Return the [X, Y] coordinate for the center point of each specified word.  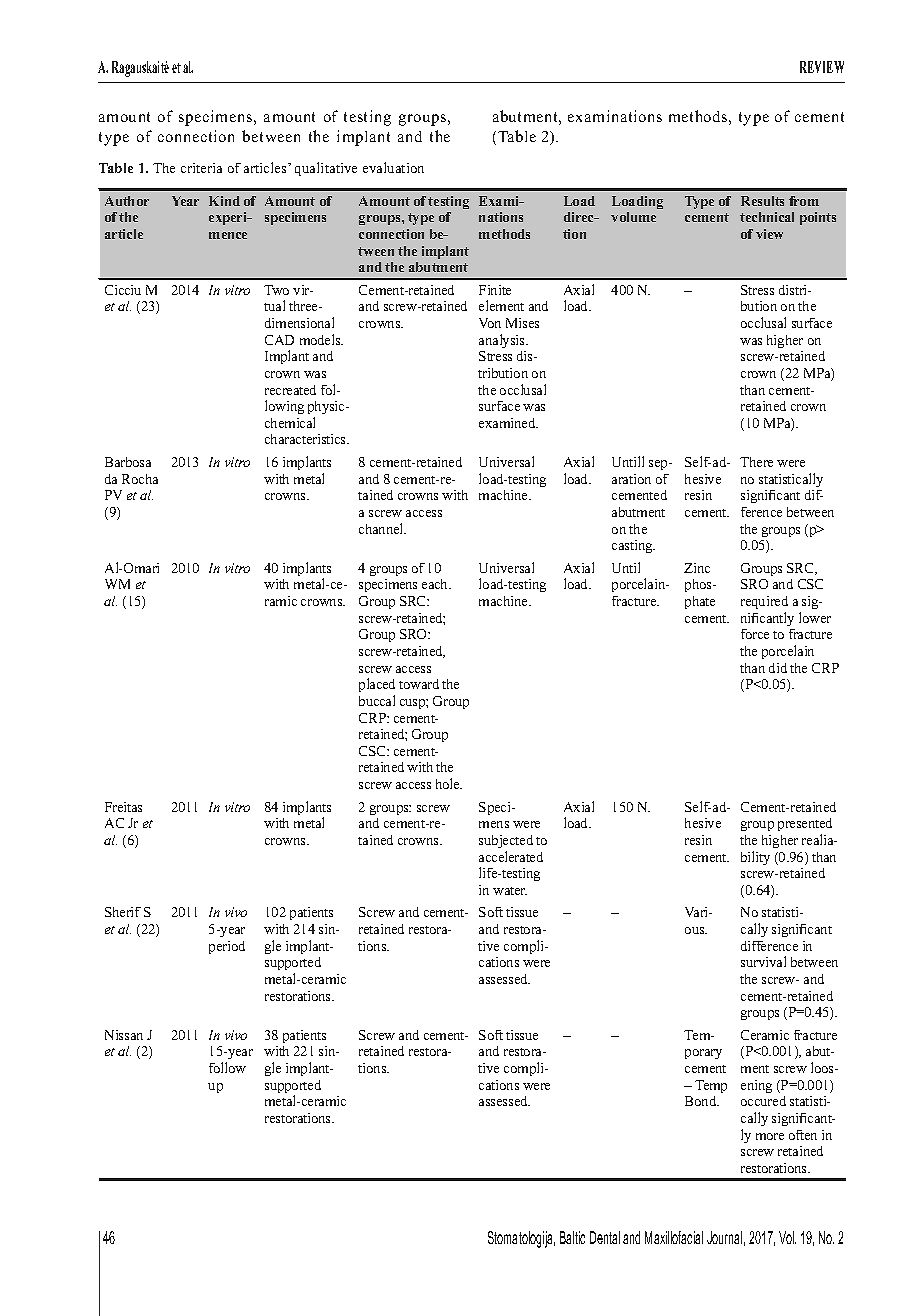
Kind [224, 201]
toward [419, 684]
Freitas [123, 807]
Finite [495, 290]
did [778, 668]
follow [227, 1067]
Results [762, 201]
